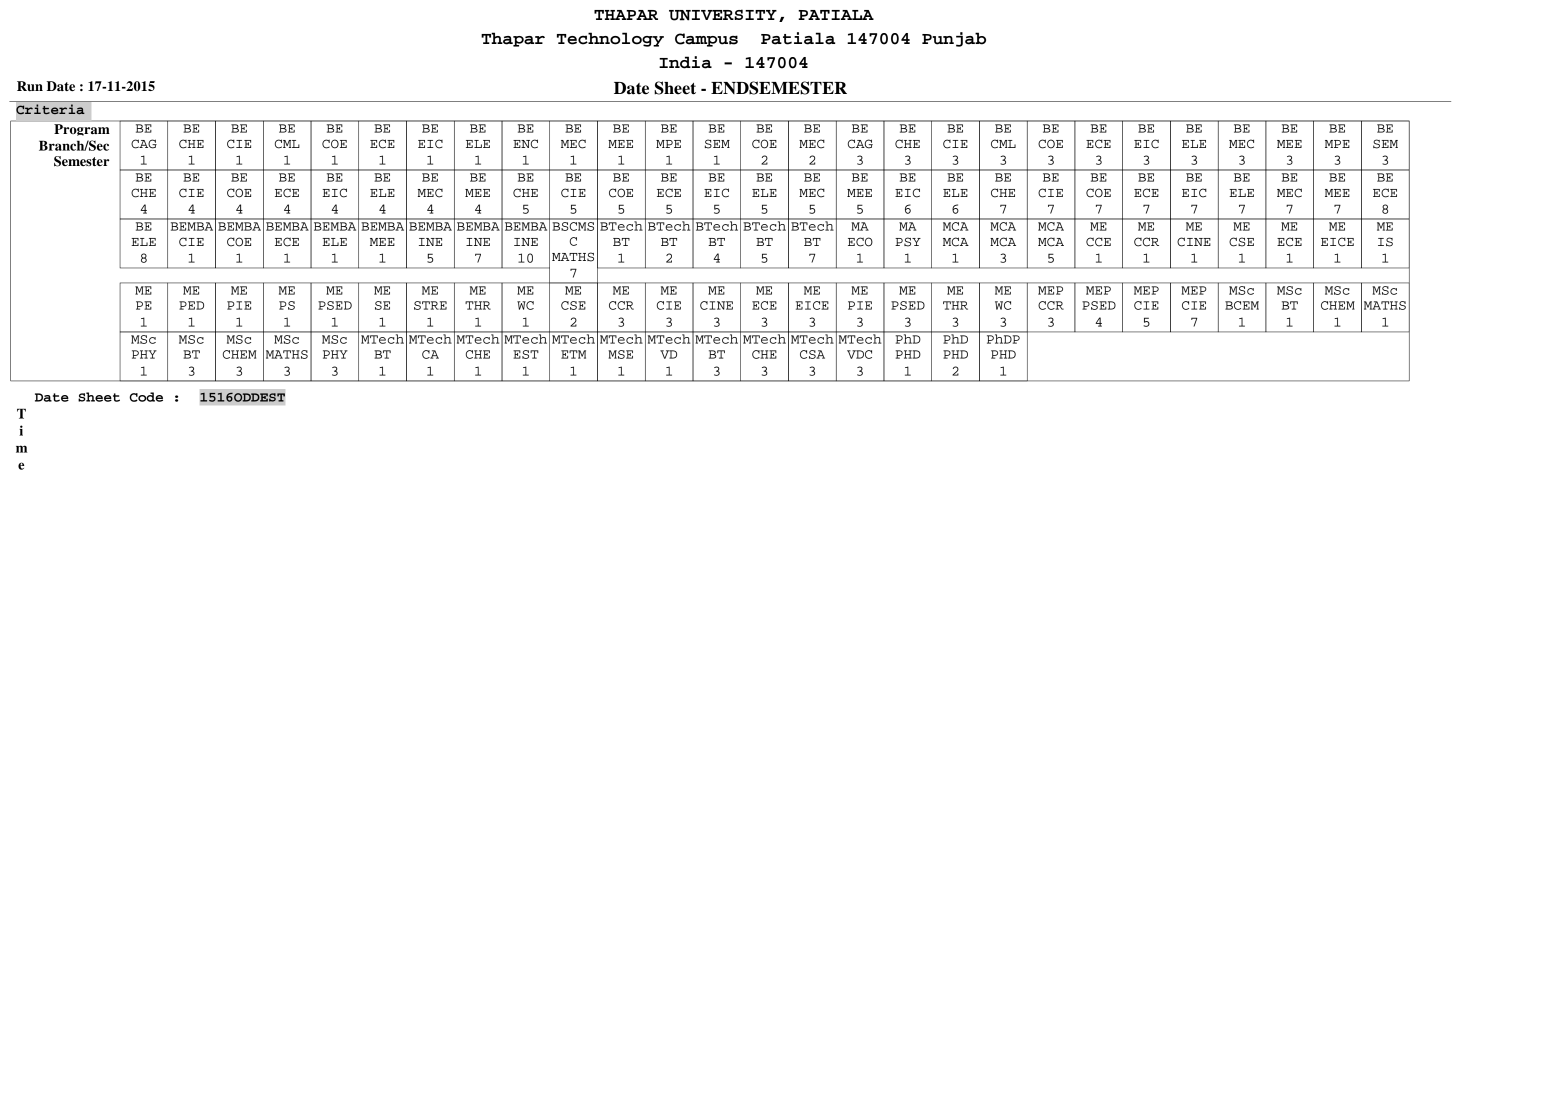 The image size is (1548, 1096). I want to click on Run, so click(30, 86).
